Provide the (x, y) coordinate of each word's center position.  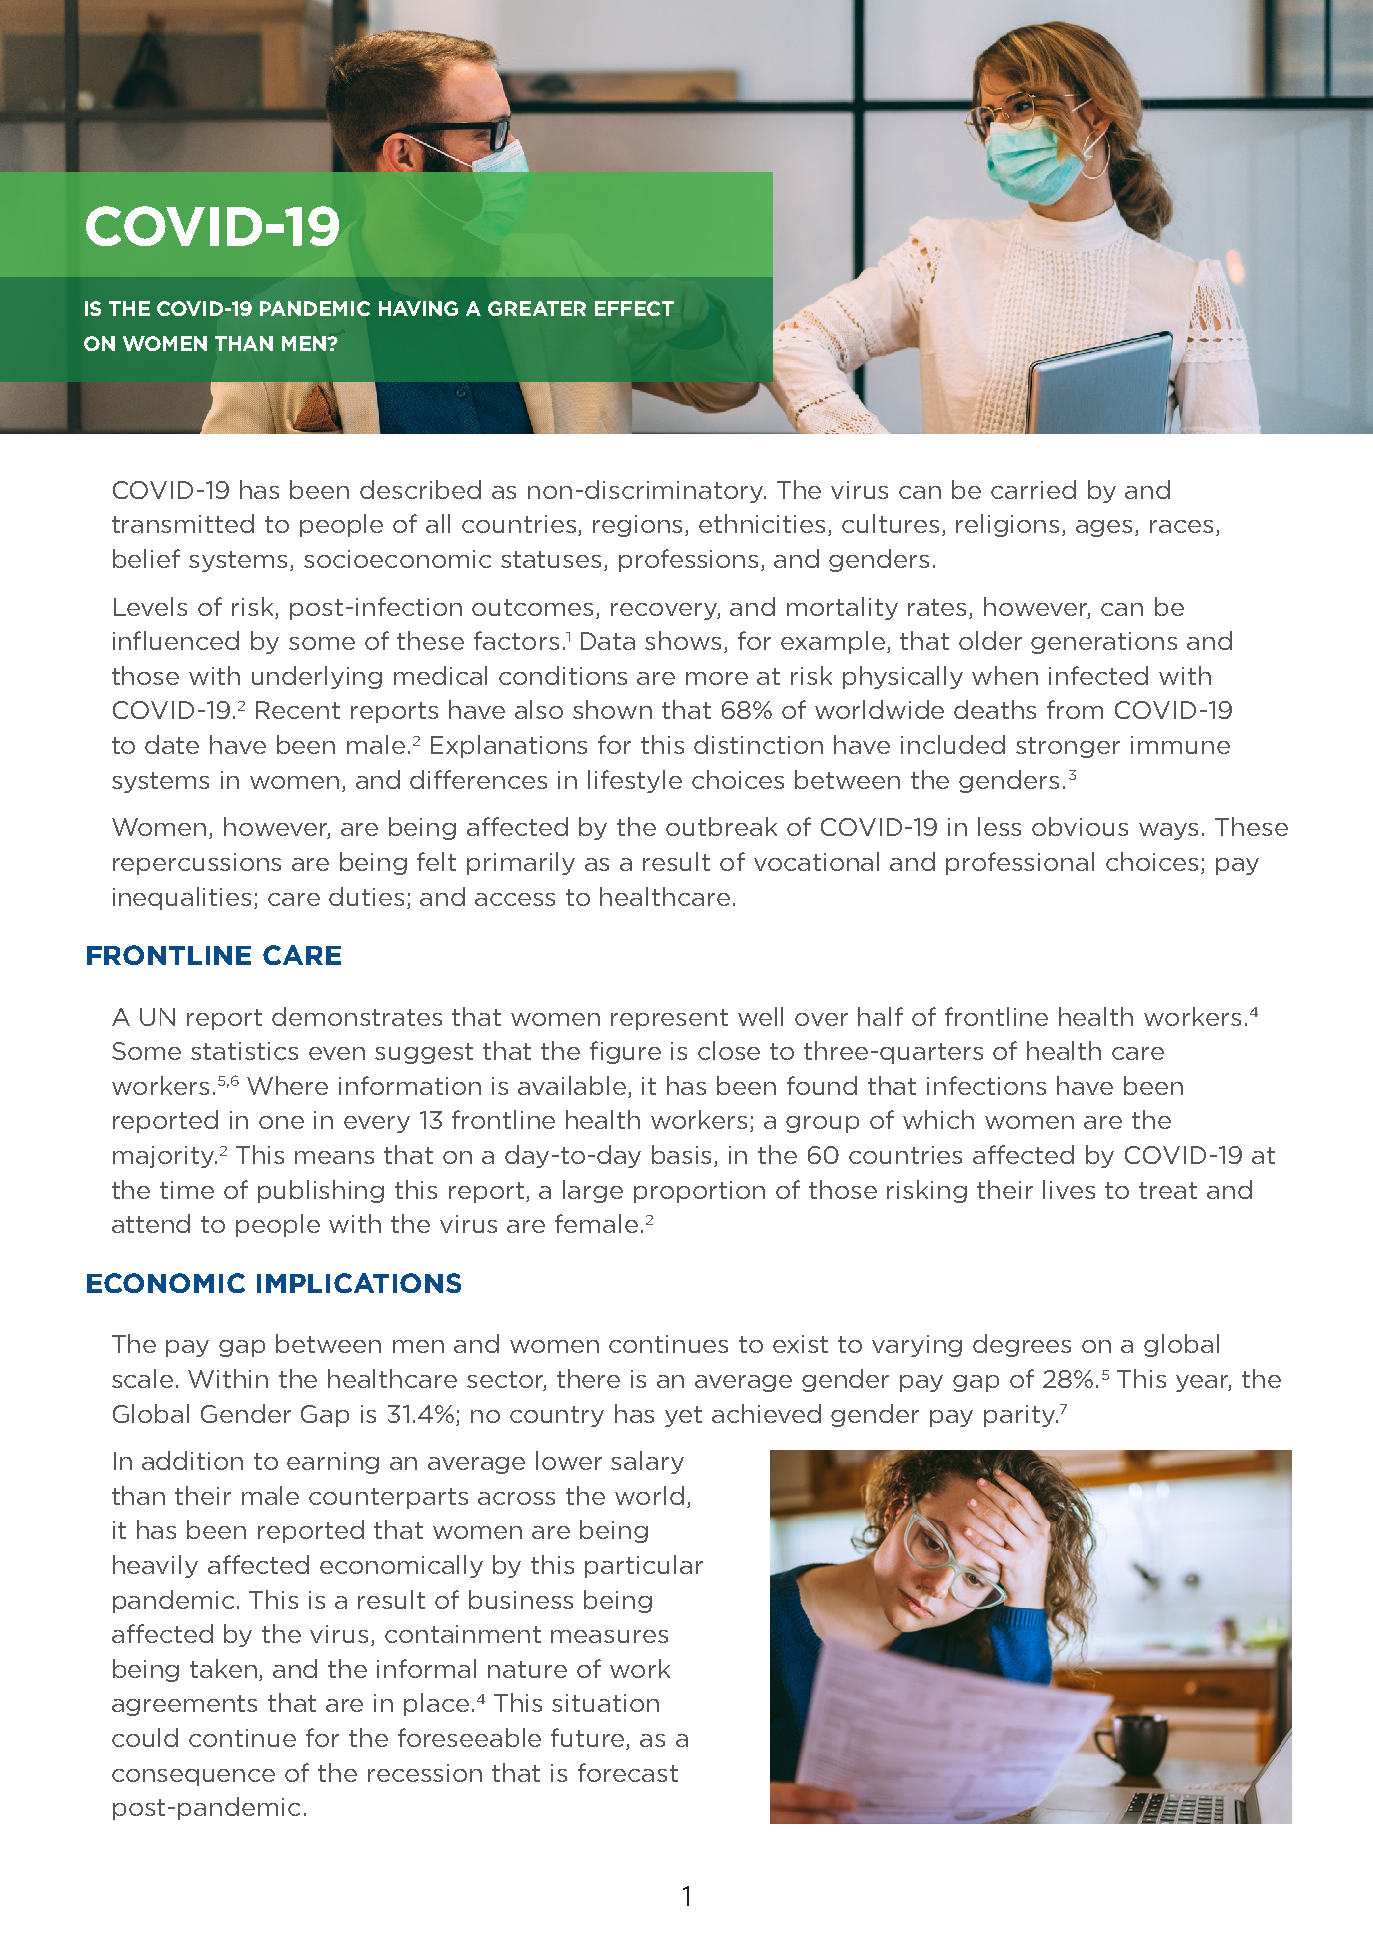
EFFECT (634, 308)
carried (1033, 489)
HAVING (418, 308)
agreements (184, 1705)
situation (605, 1703)
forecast (628, 1772)
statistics (244, 1051)
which (938, 1119)
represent (669, 1019)
